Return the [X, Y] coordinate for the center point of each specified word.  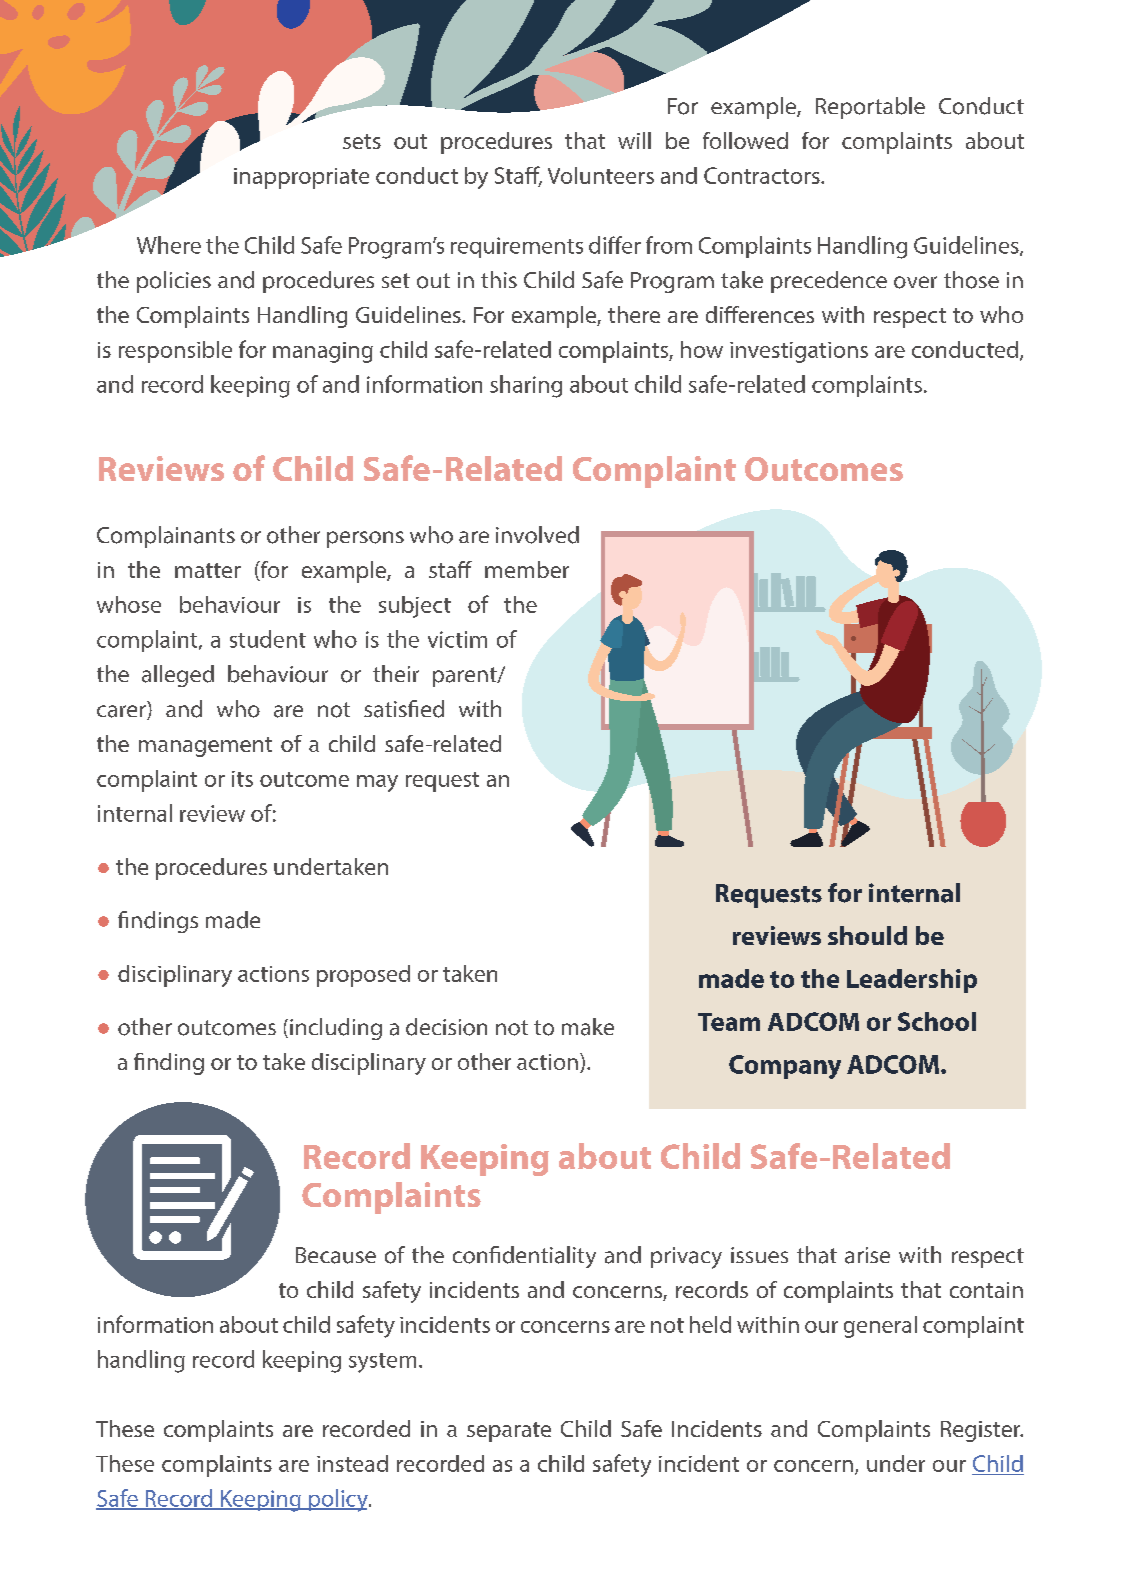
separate [509, 1432]
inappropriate [301, 178]
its [242, 779]
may [377, 783]
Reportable [870, 108]
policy [338, 1500]
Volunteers [601, 175]
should [867, 935]
